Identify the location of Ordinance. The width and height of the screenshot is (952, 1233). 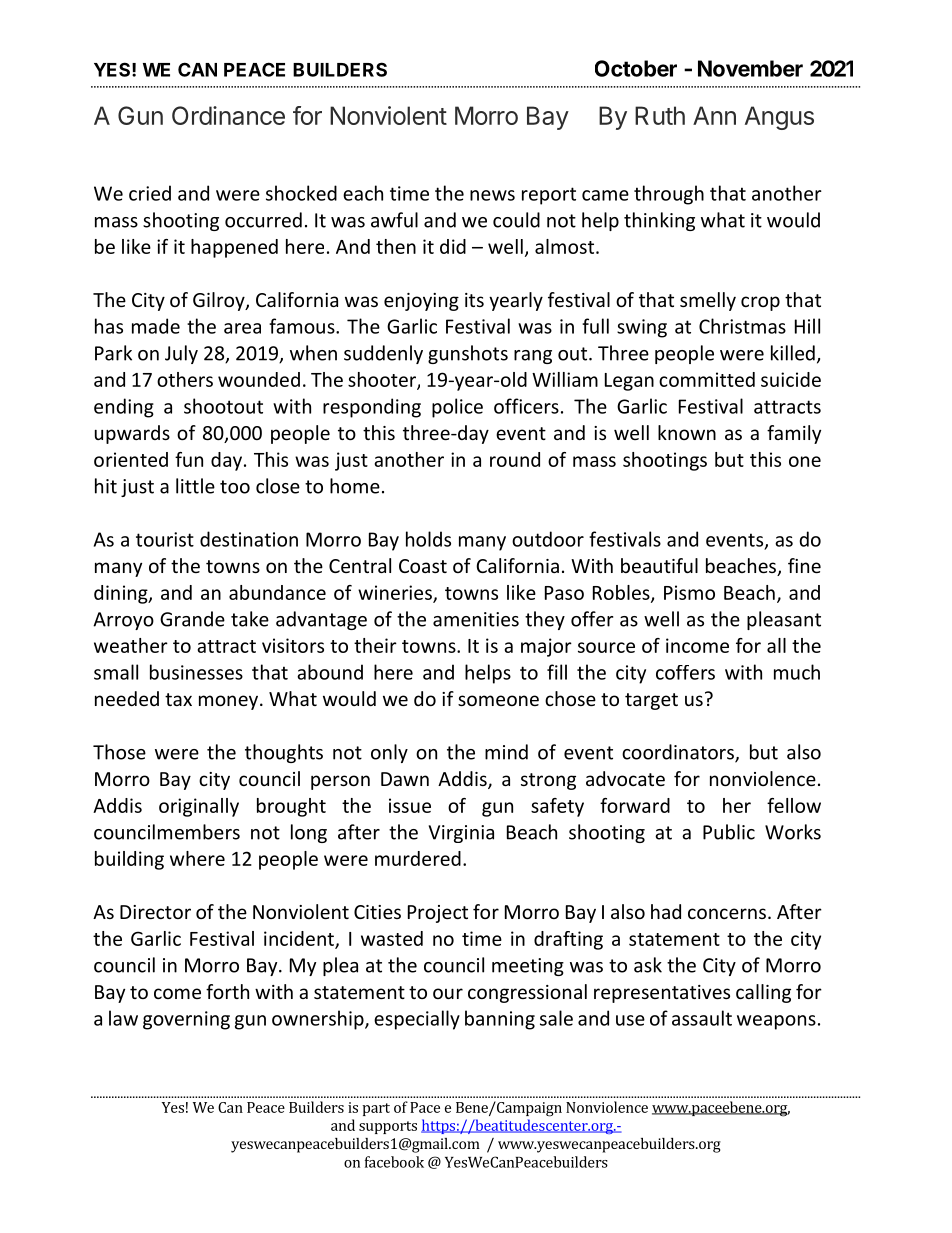
(228, 115).
